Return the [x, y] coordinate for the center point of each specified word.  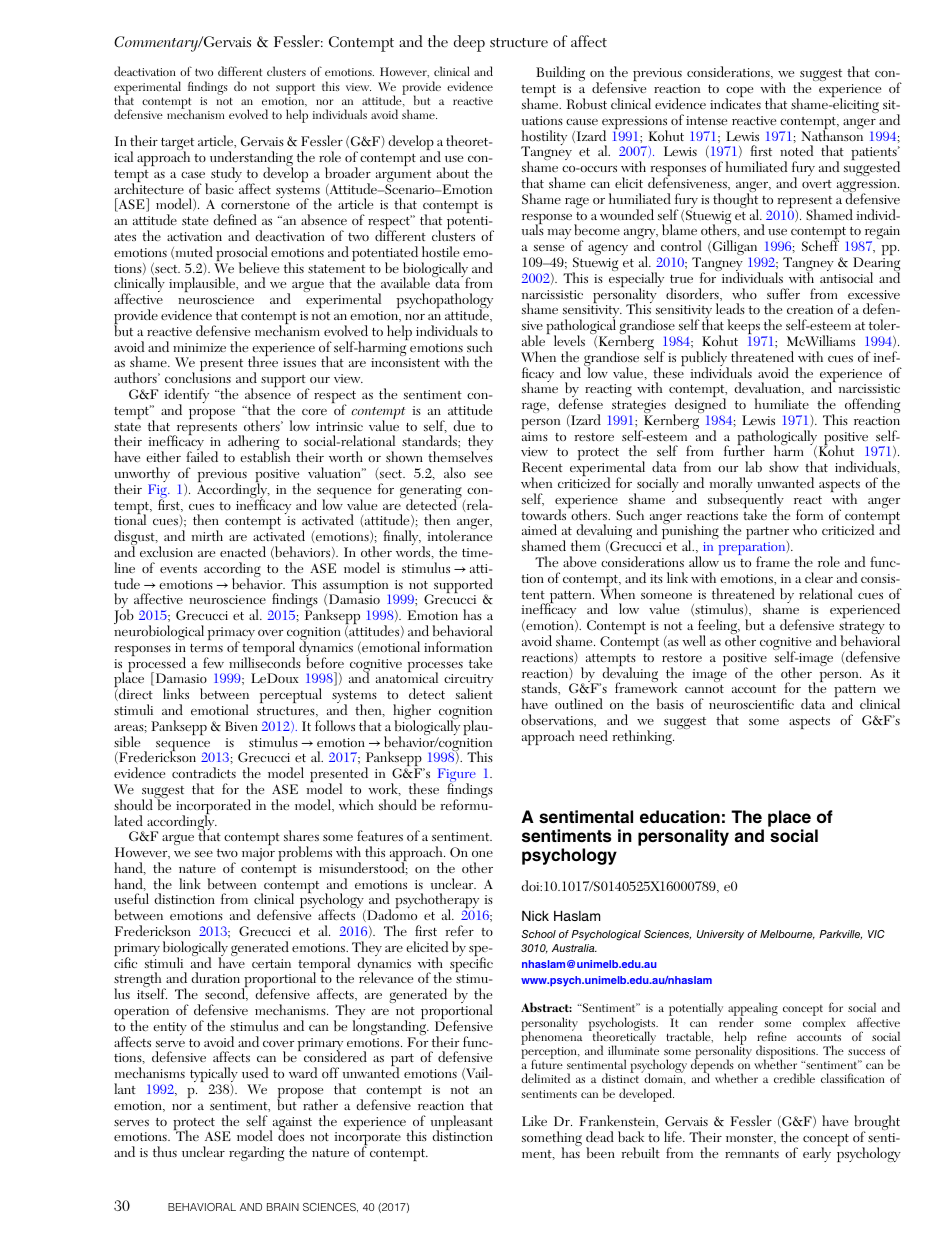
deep [469, 43]
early [817, 1154]
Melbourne [787, 935]
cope [739, 93]
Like [534, 1120]
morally [731, 486]
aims [535, 436]
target [177, 145]
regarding [256, 1153]
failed [202, 456]
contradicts [204, 772]
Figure [457, 776]
